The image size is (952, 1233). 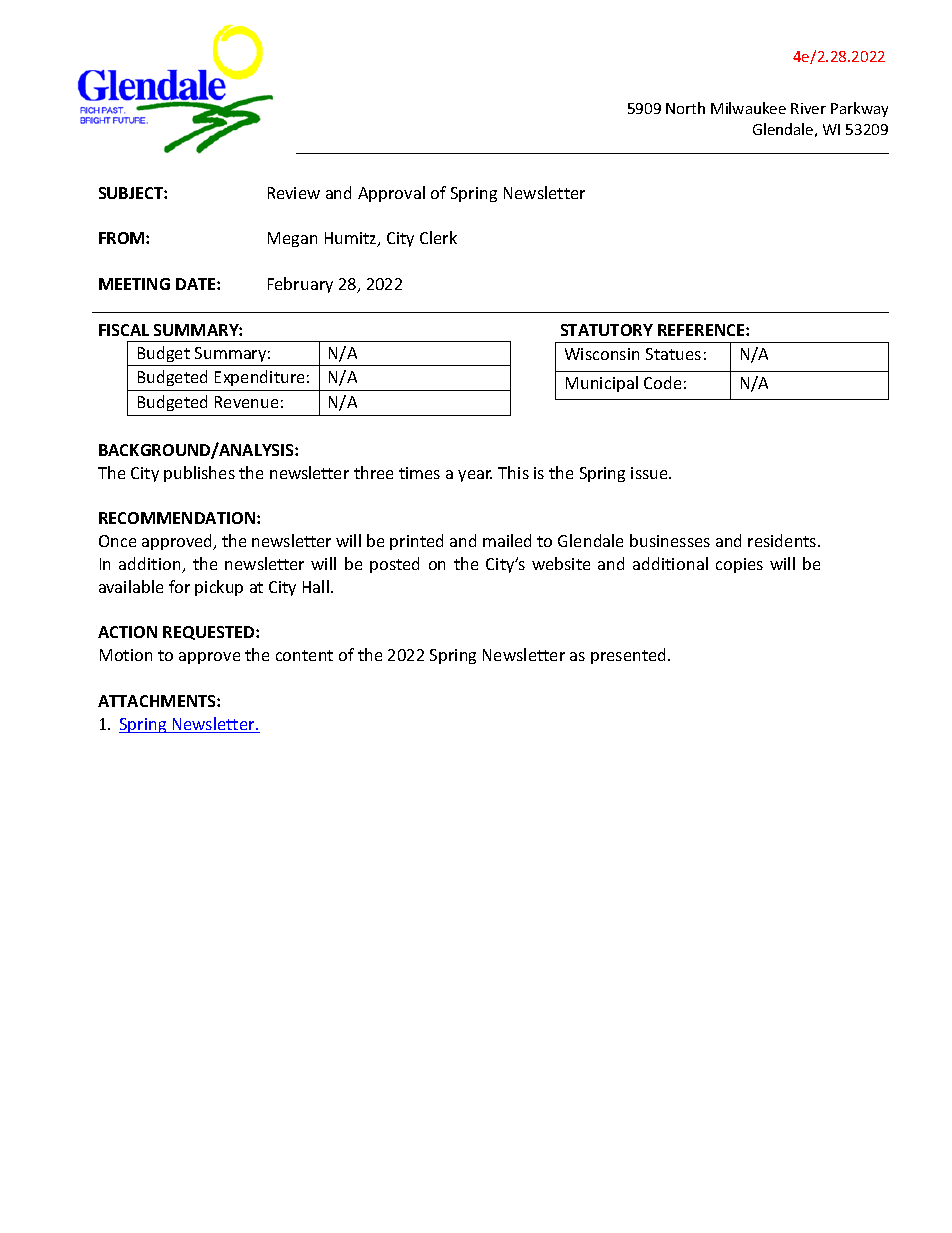 What do you see at coordinates (475, 476) in the screenshot?
I see `year` at bounding box center [475, 476].
